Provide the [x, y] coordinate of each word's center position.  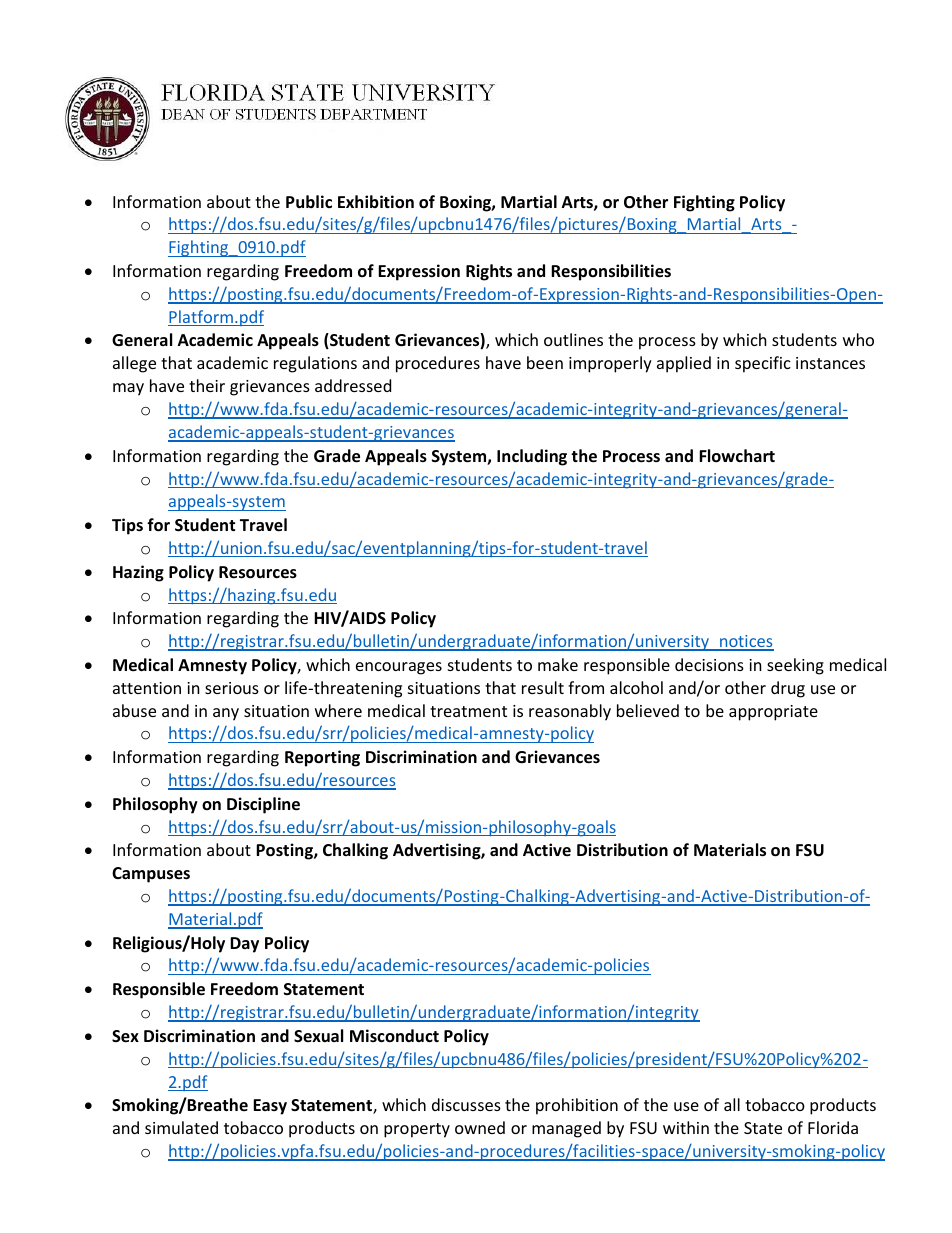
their [207, 385]
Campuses [151, 875]
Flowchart [737, 456]
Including [532, 457]
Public [309, 201]
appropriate [773, 713]
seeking [795, 666]
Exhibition [376, 202]
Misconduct [394, 1035]
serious [232, 688]
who [858, 339]
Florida [833, 1127]
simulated [181, 1127]
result [543, 687]
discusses [466, 1104]
